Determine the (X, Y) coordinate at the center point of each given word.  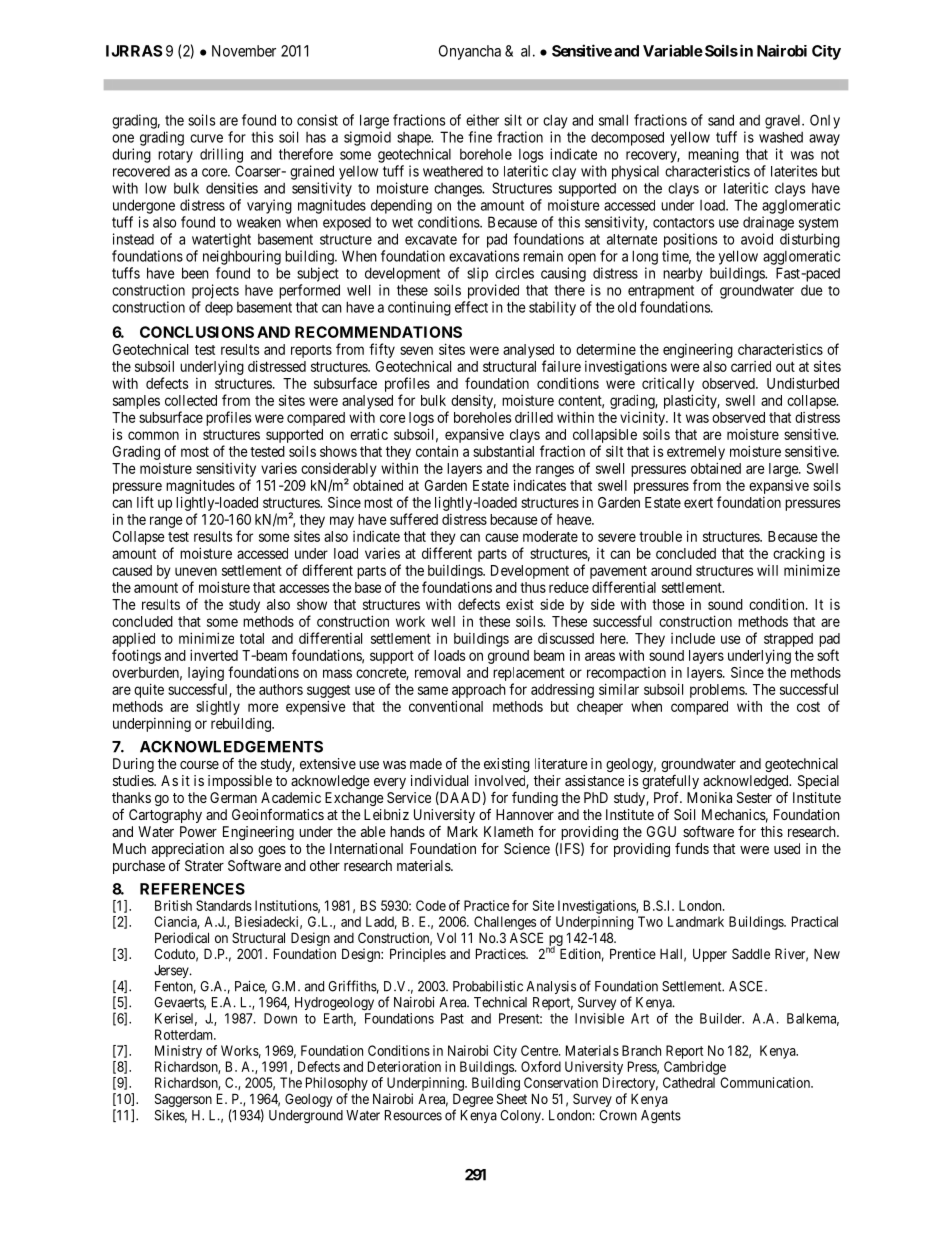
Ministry (178, 1052)
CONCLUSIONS (197, 332)
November (244, 51)
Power (198, 831)
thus (533, 587)
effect (471, 307)
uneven (196, 571)
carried (751, 366)
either (482, 120)
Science (527, 848)
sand (721, 120)
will (767, 570)
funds (692, 848)
